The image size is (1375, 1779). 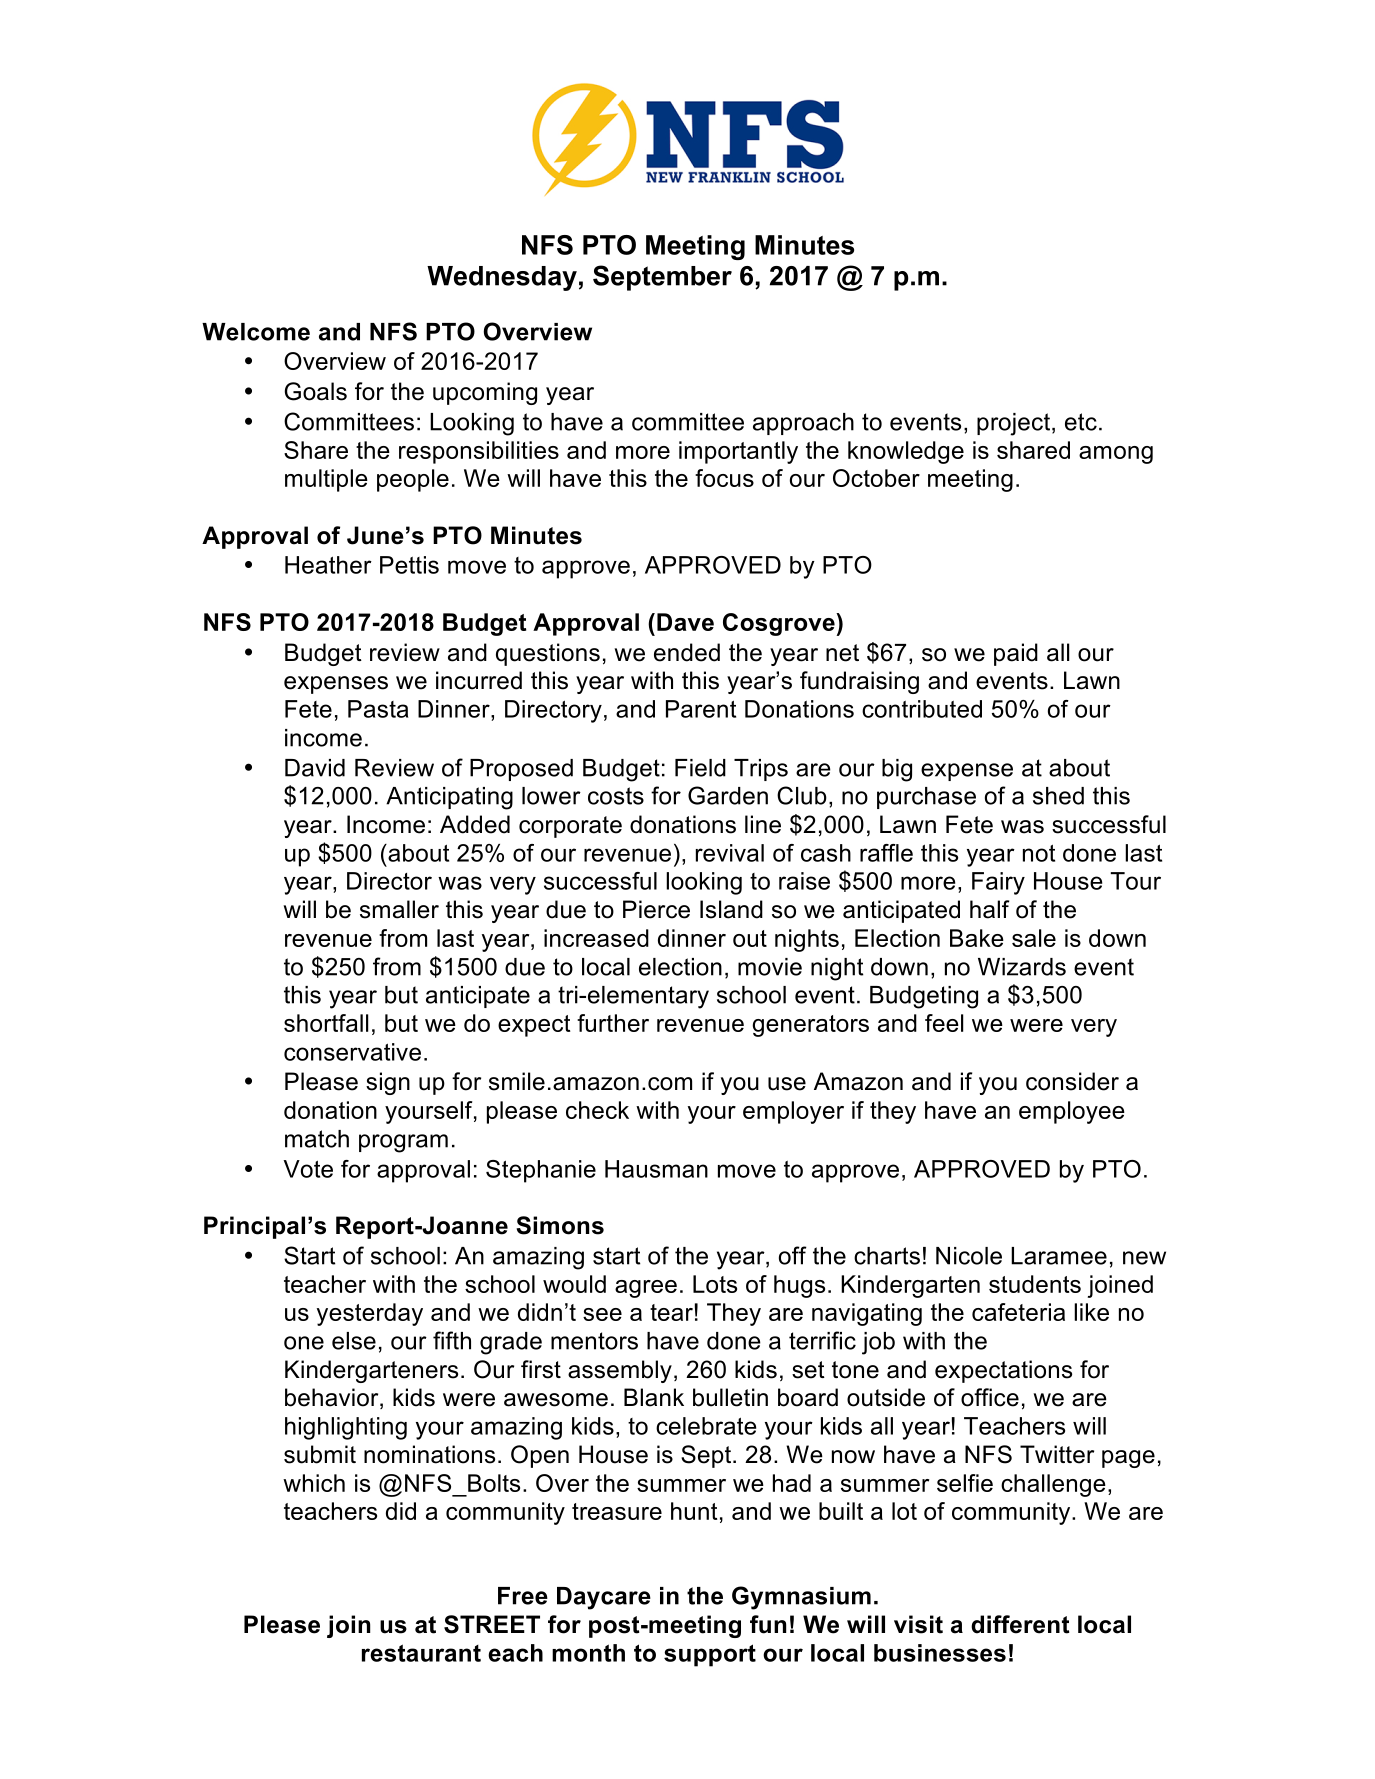 What do you see at coordinates (421, 1653) in the page?
I see `restaurant` at bounding box center [421, 1653].
